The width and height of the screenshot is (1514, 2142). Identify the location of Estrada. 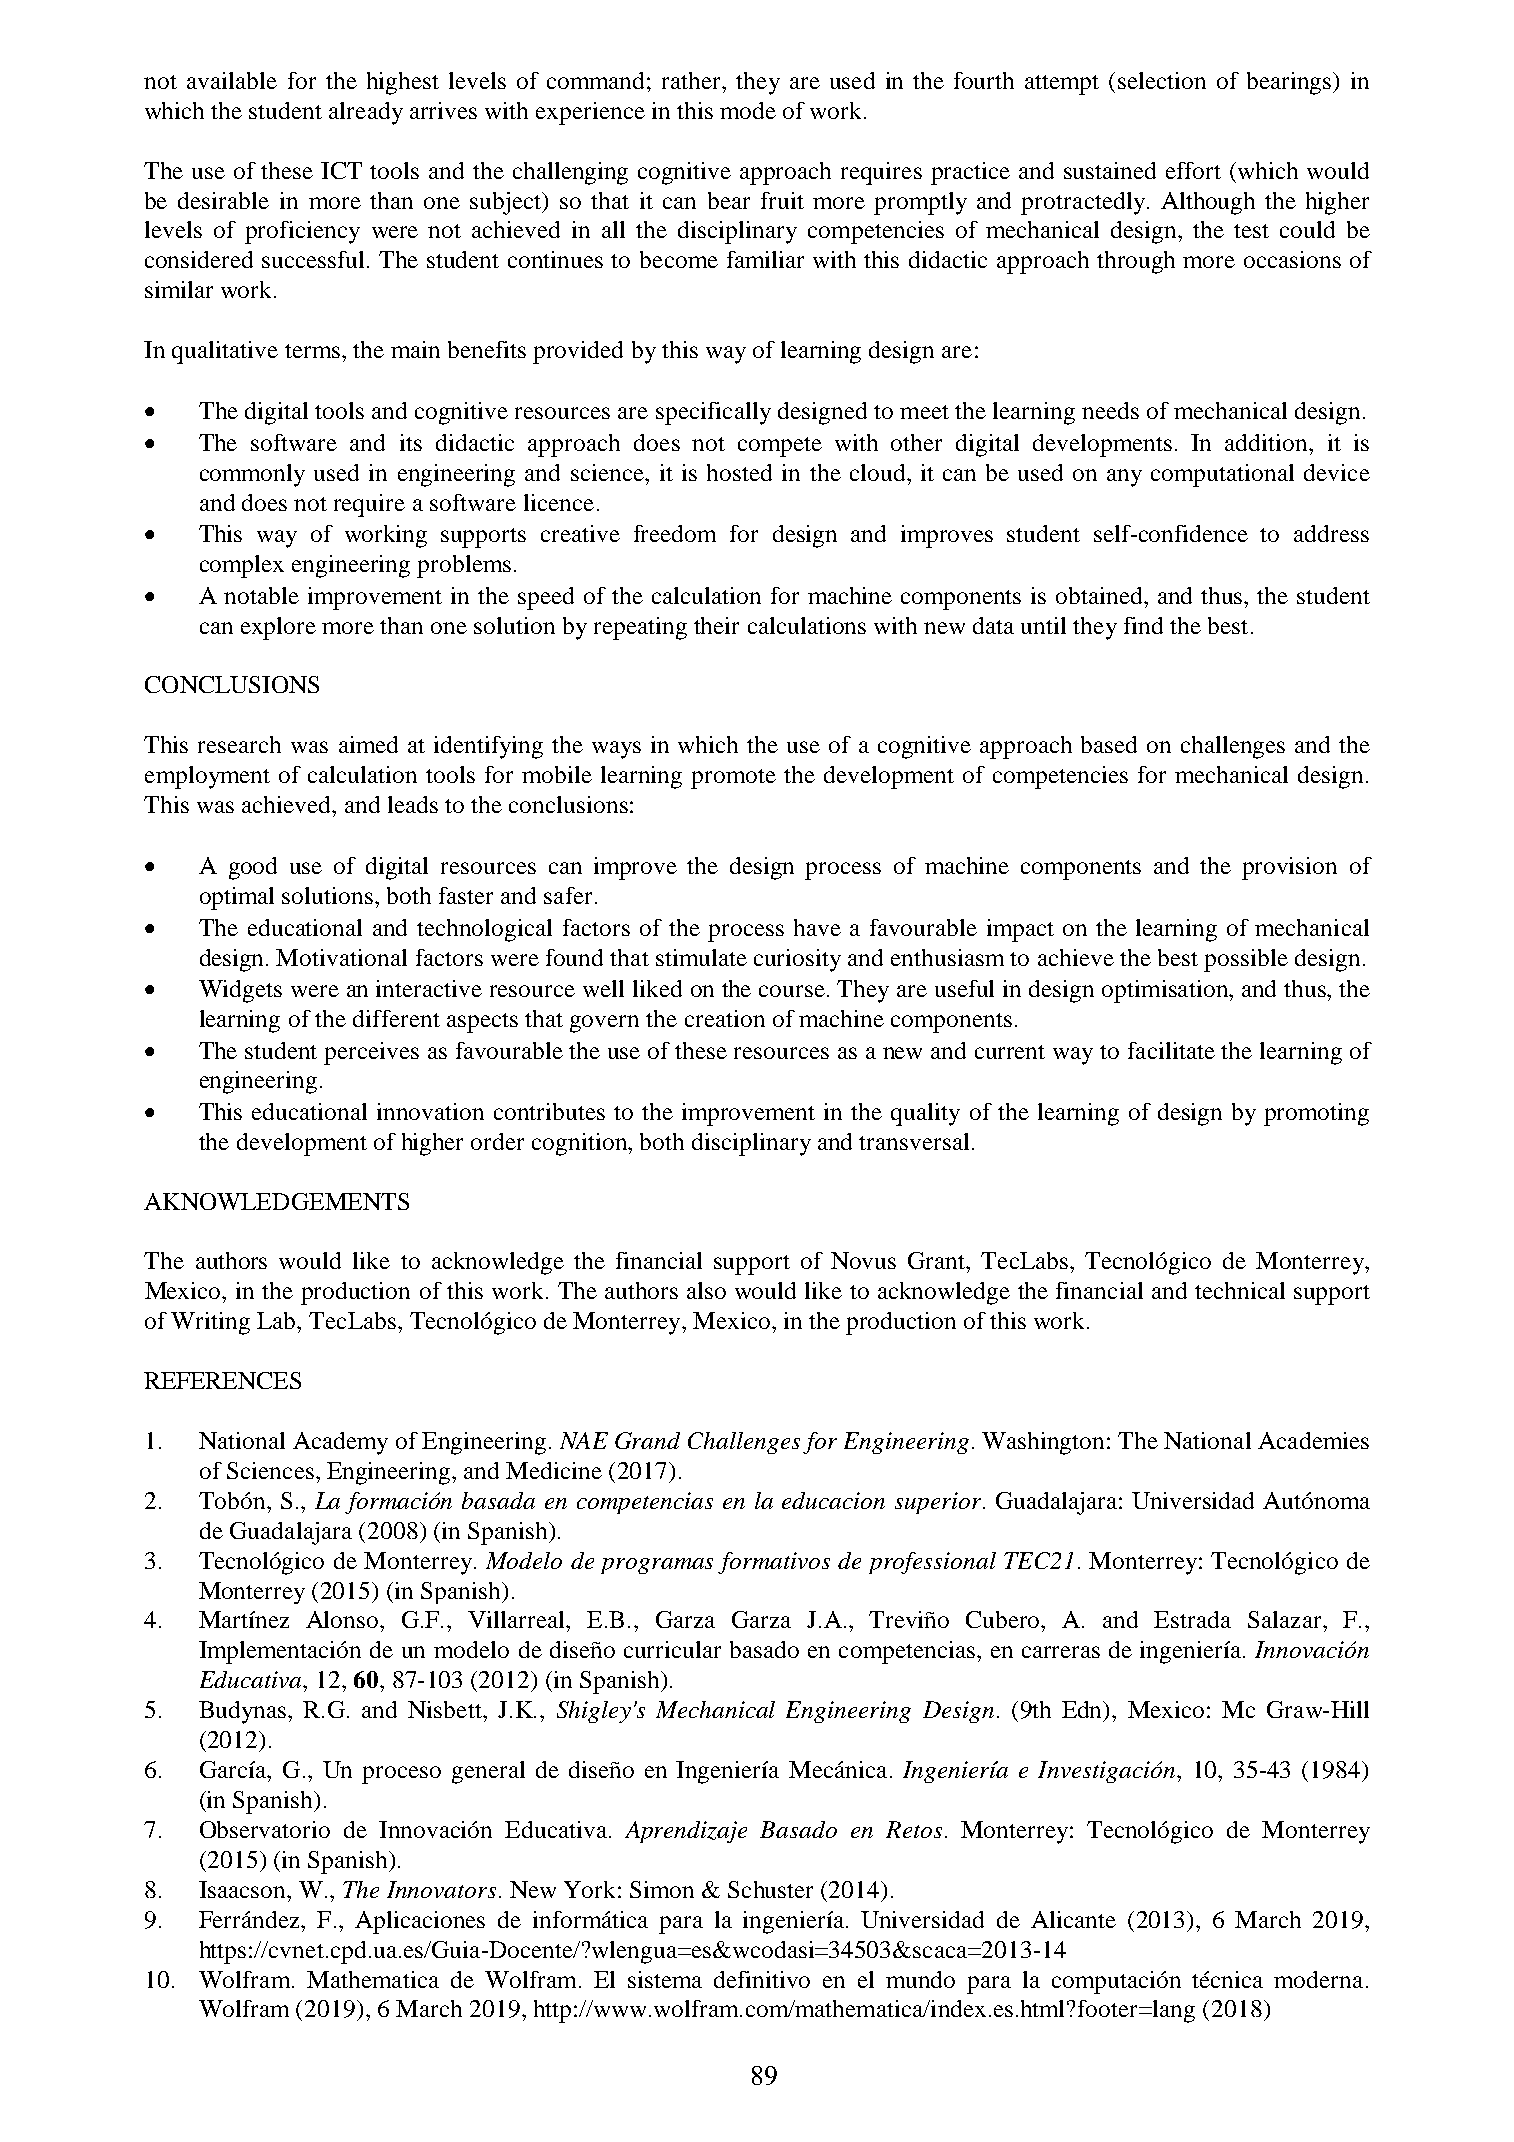
(1192, 1619).
